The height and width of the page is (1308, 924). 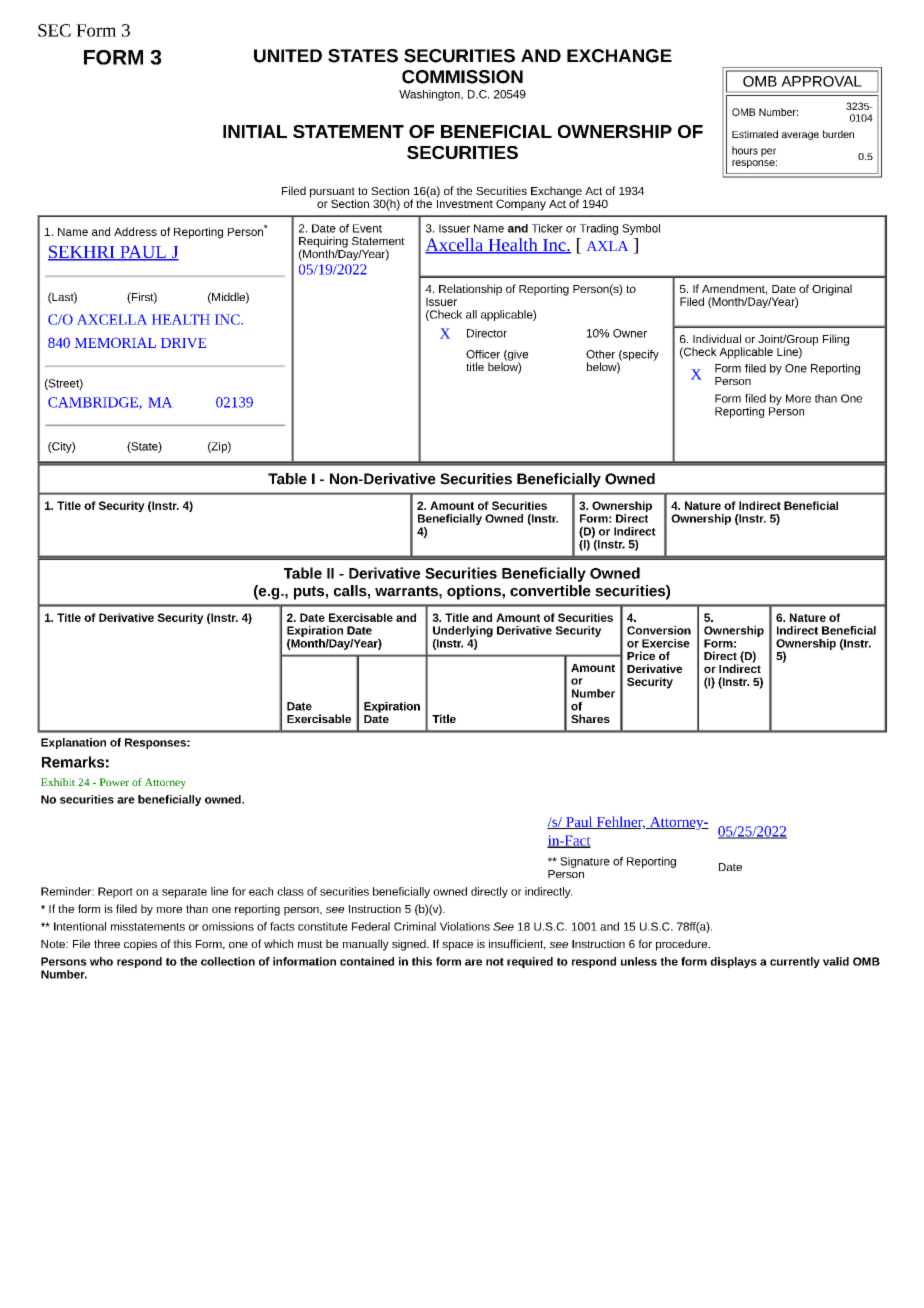 What do you see at coordinates (733, 962) in the page?
I see `displays` at bounding box center [733, 962].
